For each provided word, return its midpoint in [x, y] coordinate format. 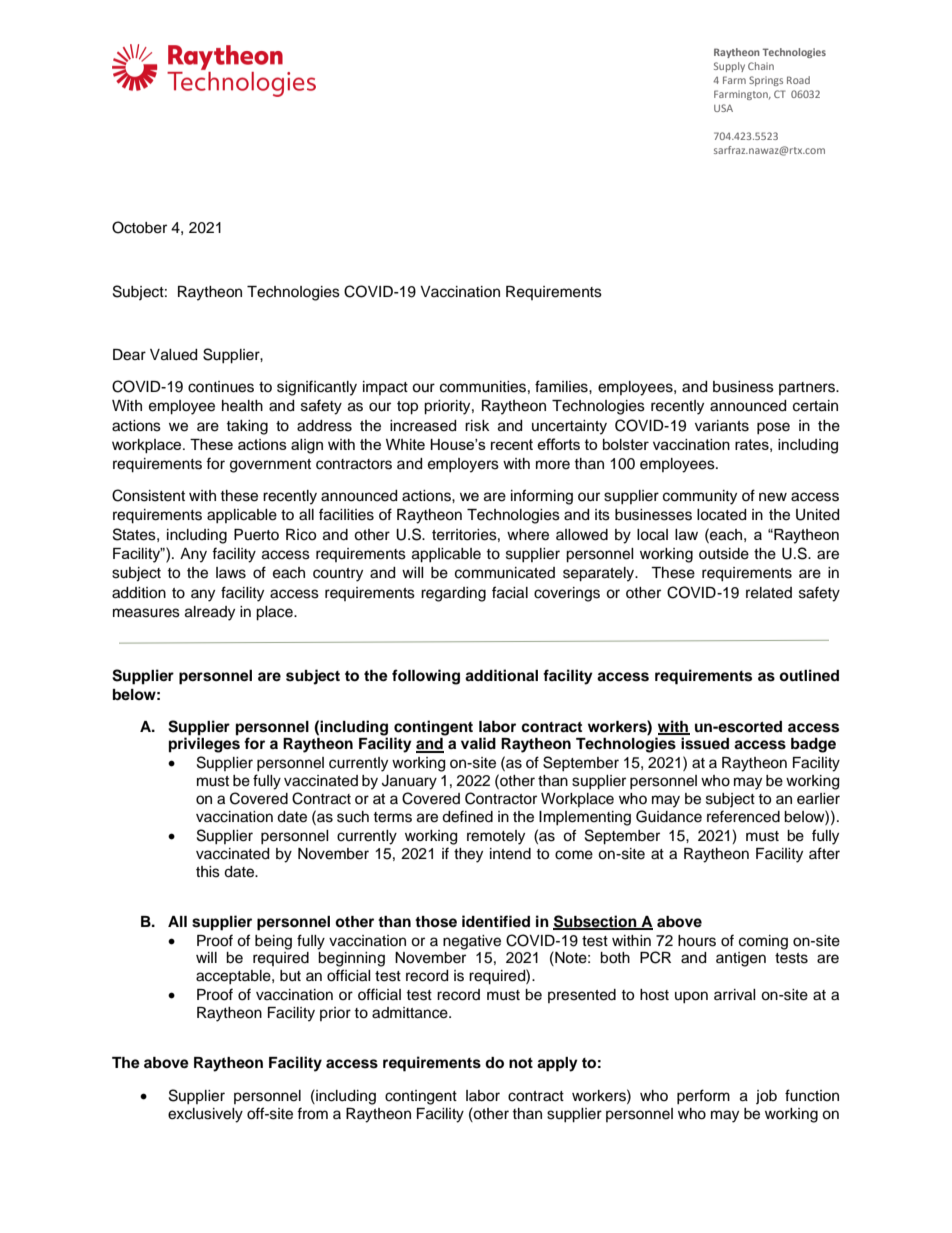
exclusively [205, 1115]
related [769, 593]
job [766, 1097]
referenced [743, 816]
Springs [766, 81]
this [208, 872]
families [562, 386]
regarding [453, 594]
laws [231, 573]
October [139, 227]
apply [557, 1064]
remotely [496, 837]
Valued [173, 355]
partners [808, 388]
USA [723, 108]
